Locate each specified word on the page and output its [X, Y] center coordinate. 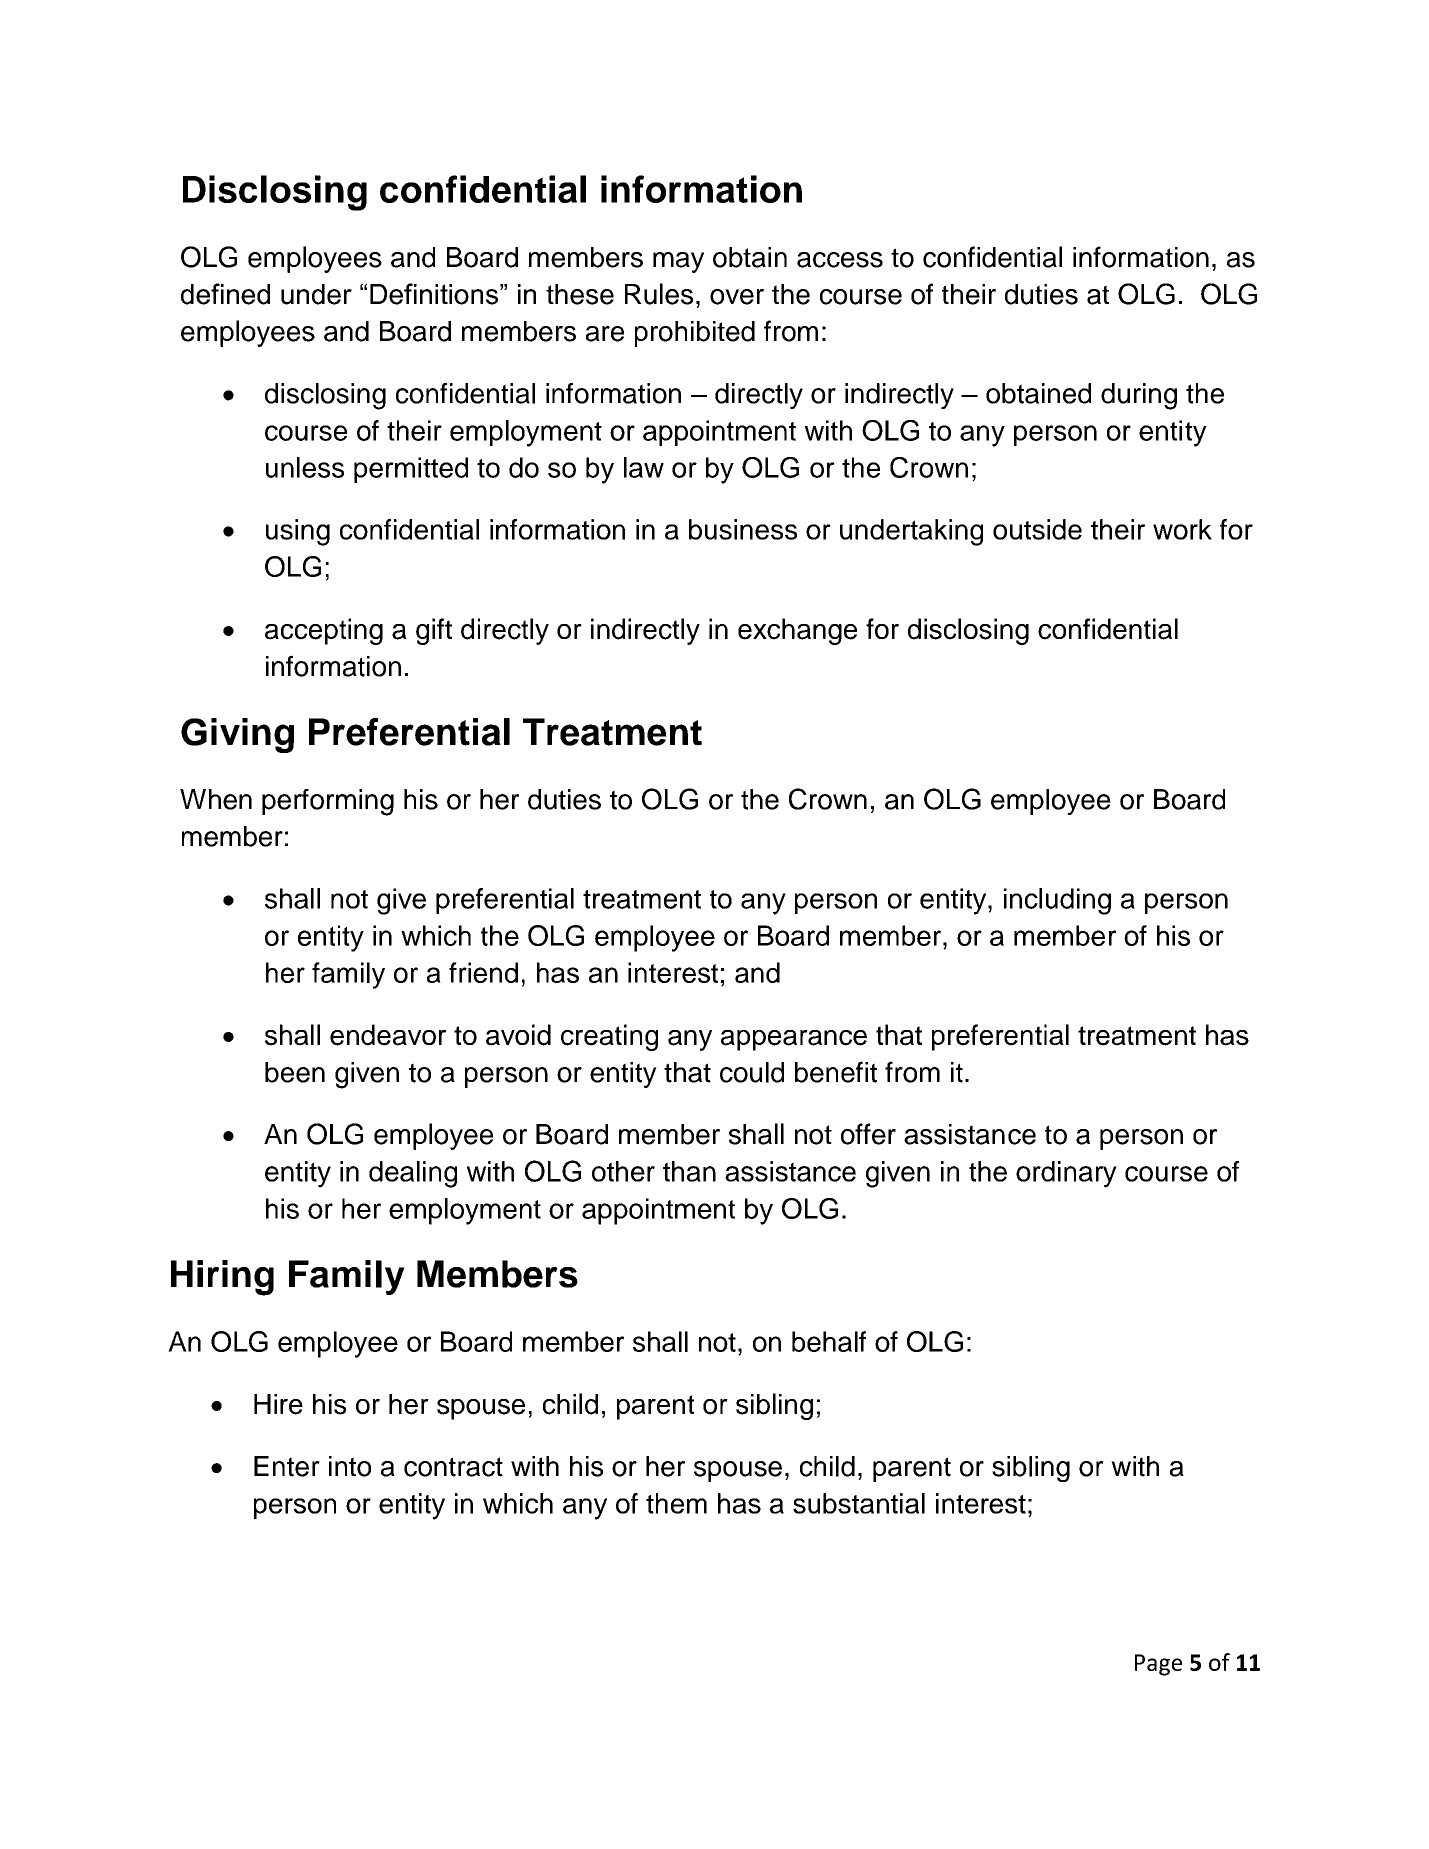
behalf [829, 1341]
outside [1037, 529]
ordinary [1066, 1174]
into [350, 1466]
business [743, 529]
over [737, 297]
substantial [859, 1503]
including [1057, 901]
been [295, 1072]
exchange [797, 631]
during [1139, 396]
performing [328, 802]
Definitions [434, 294]
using [298, 532]
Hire [278, 1404]
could [752, 1072]
